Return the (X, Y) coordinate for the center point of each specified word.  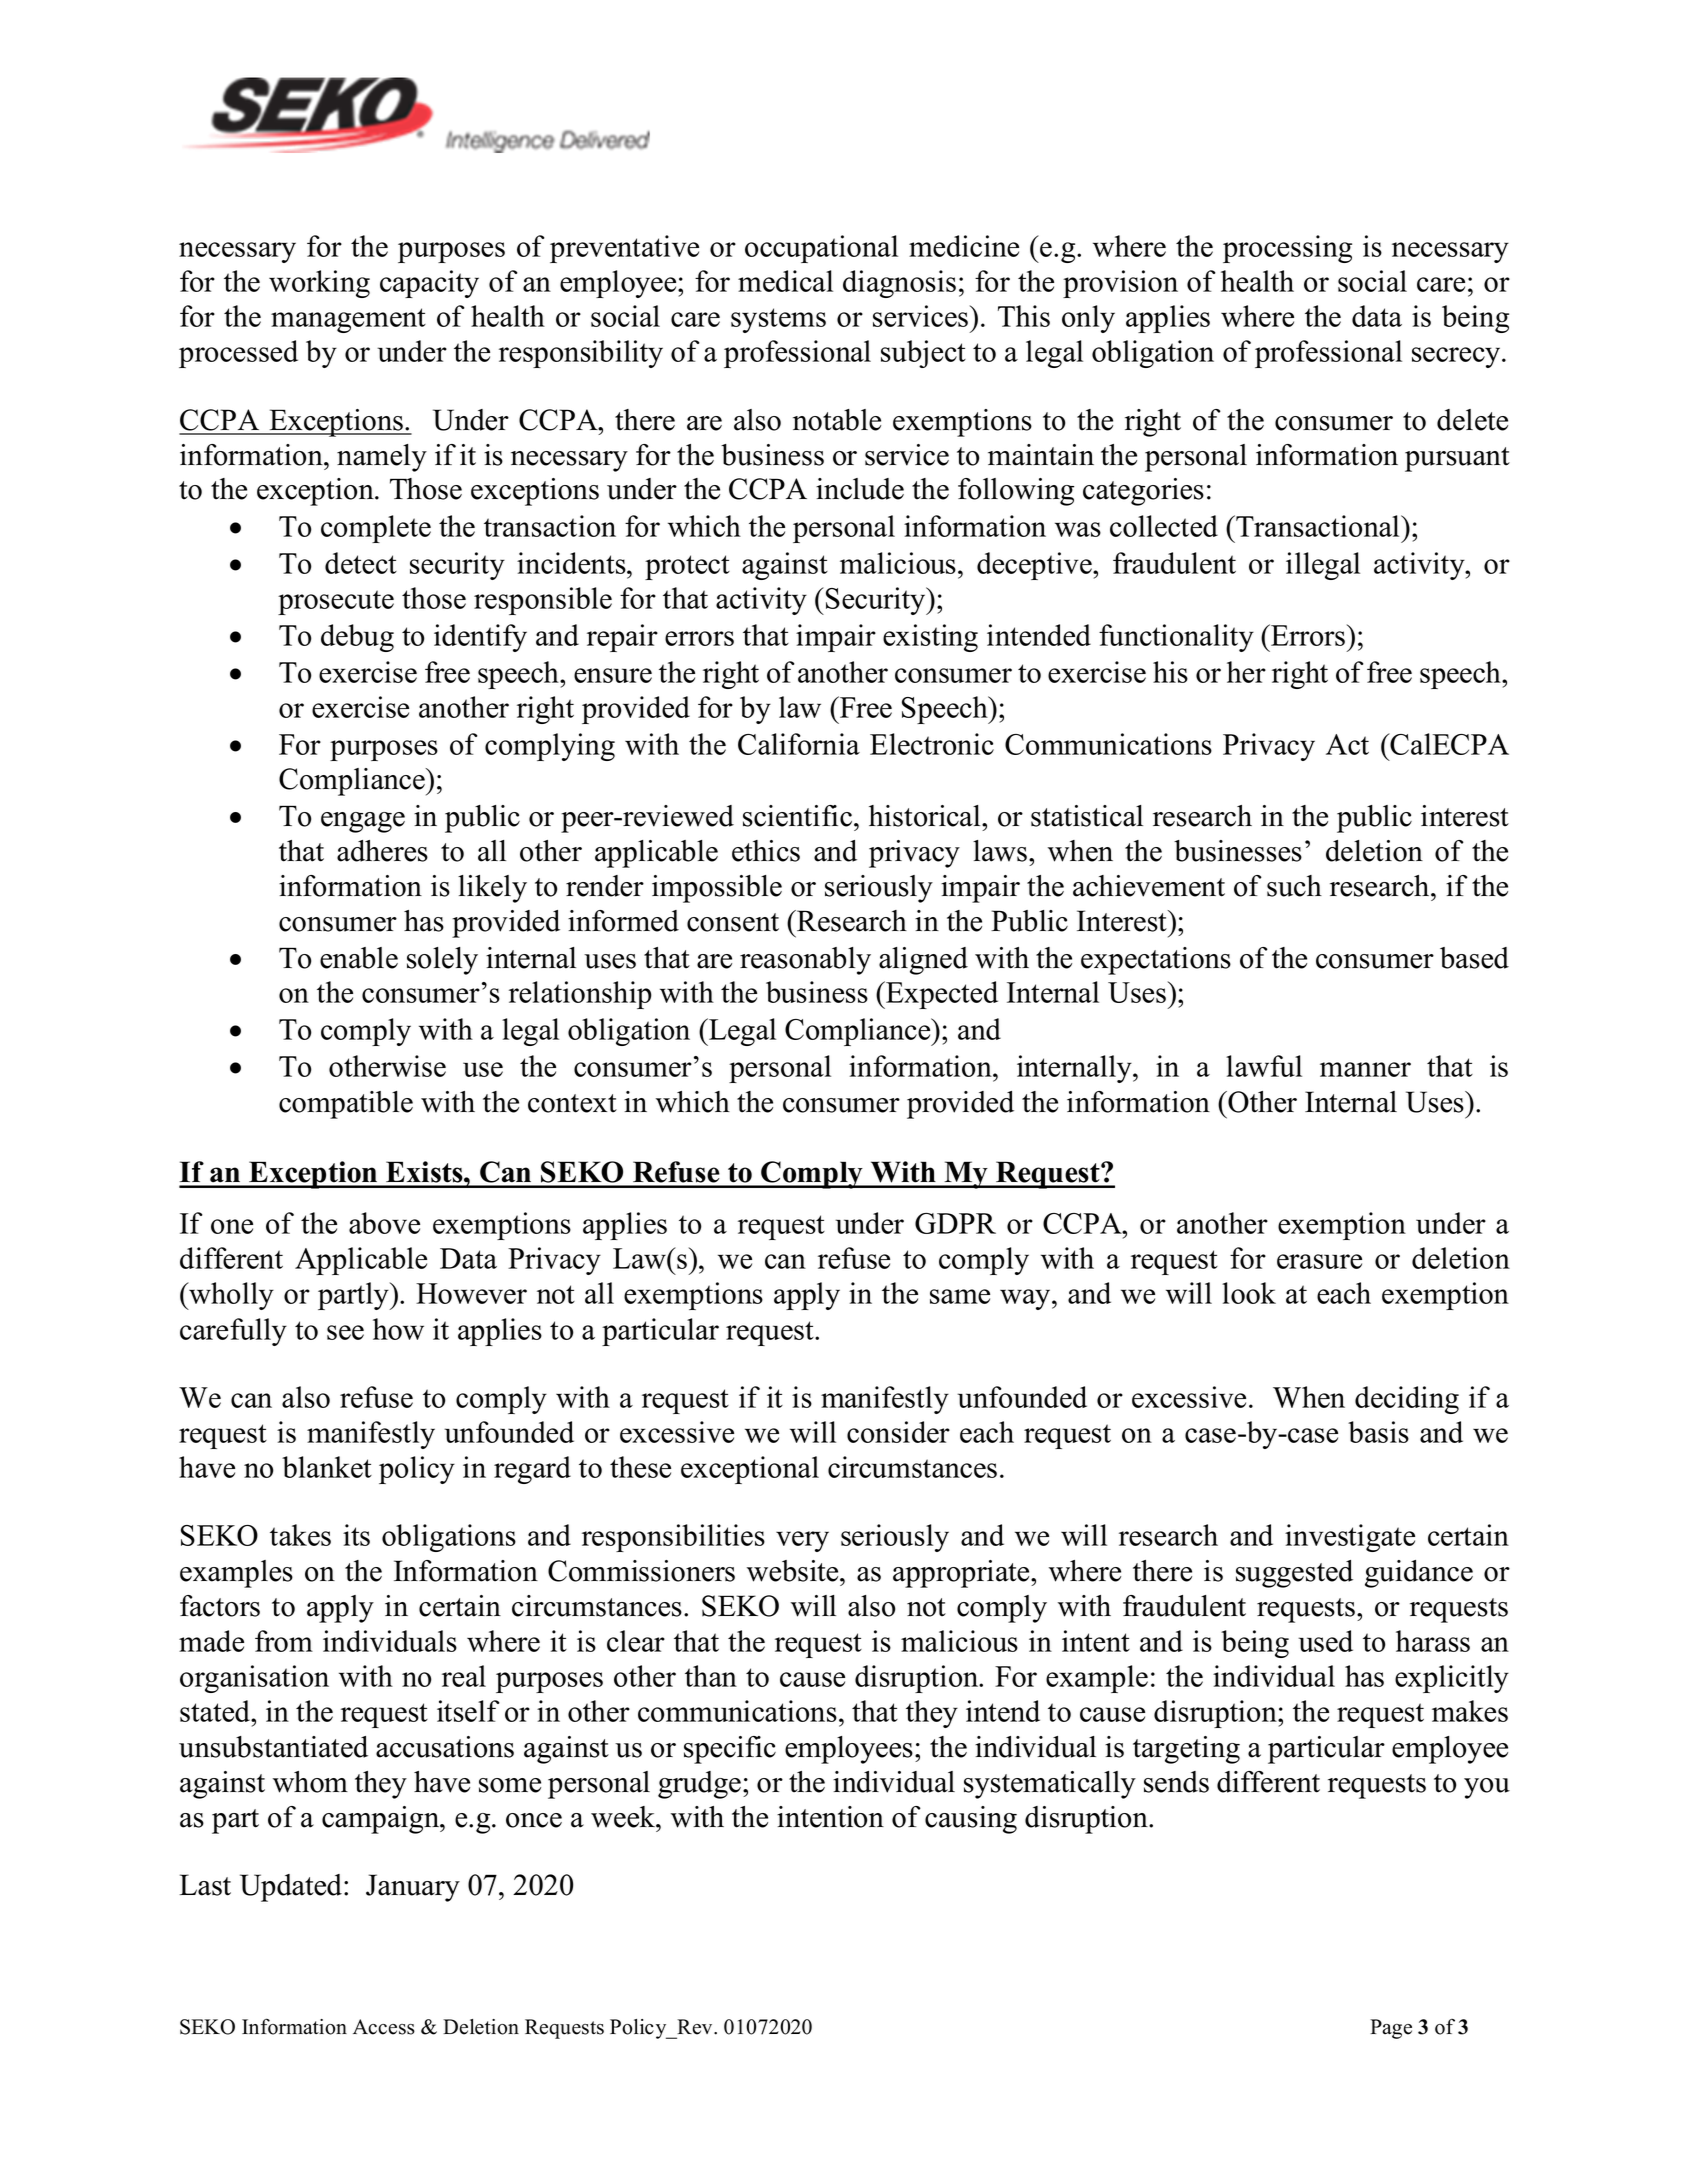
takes (300, 1535)
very (802, 1541)
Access (384, 2027)
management (348, 320)
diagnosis (899, 284)
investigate (1350, 1538)
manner (1365, 1069)
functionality (1176, 638)
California (799, 744)
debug (357, 638)
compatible (346, 1105)
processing (1287, 249)
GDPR (955, 1223)
